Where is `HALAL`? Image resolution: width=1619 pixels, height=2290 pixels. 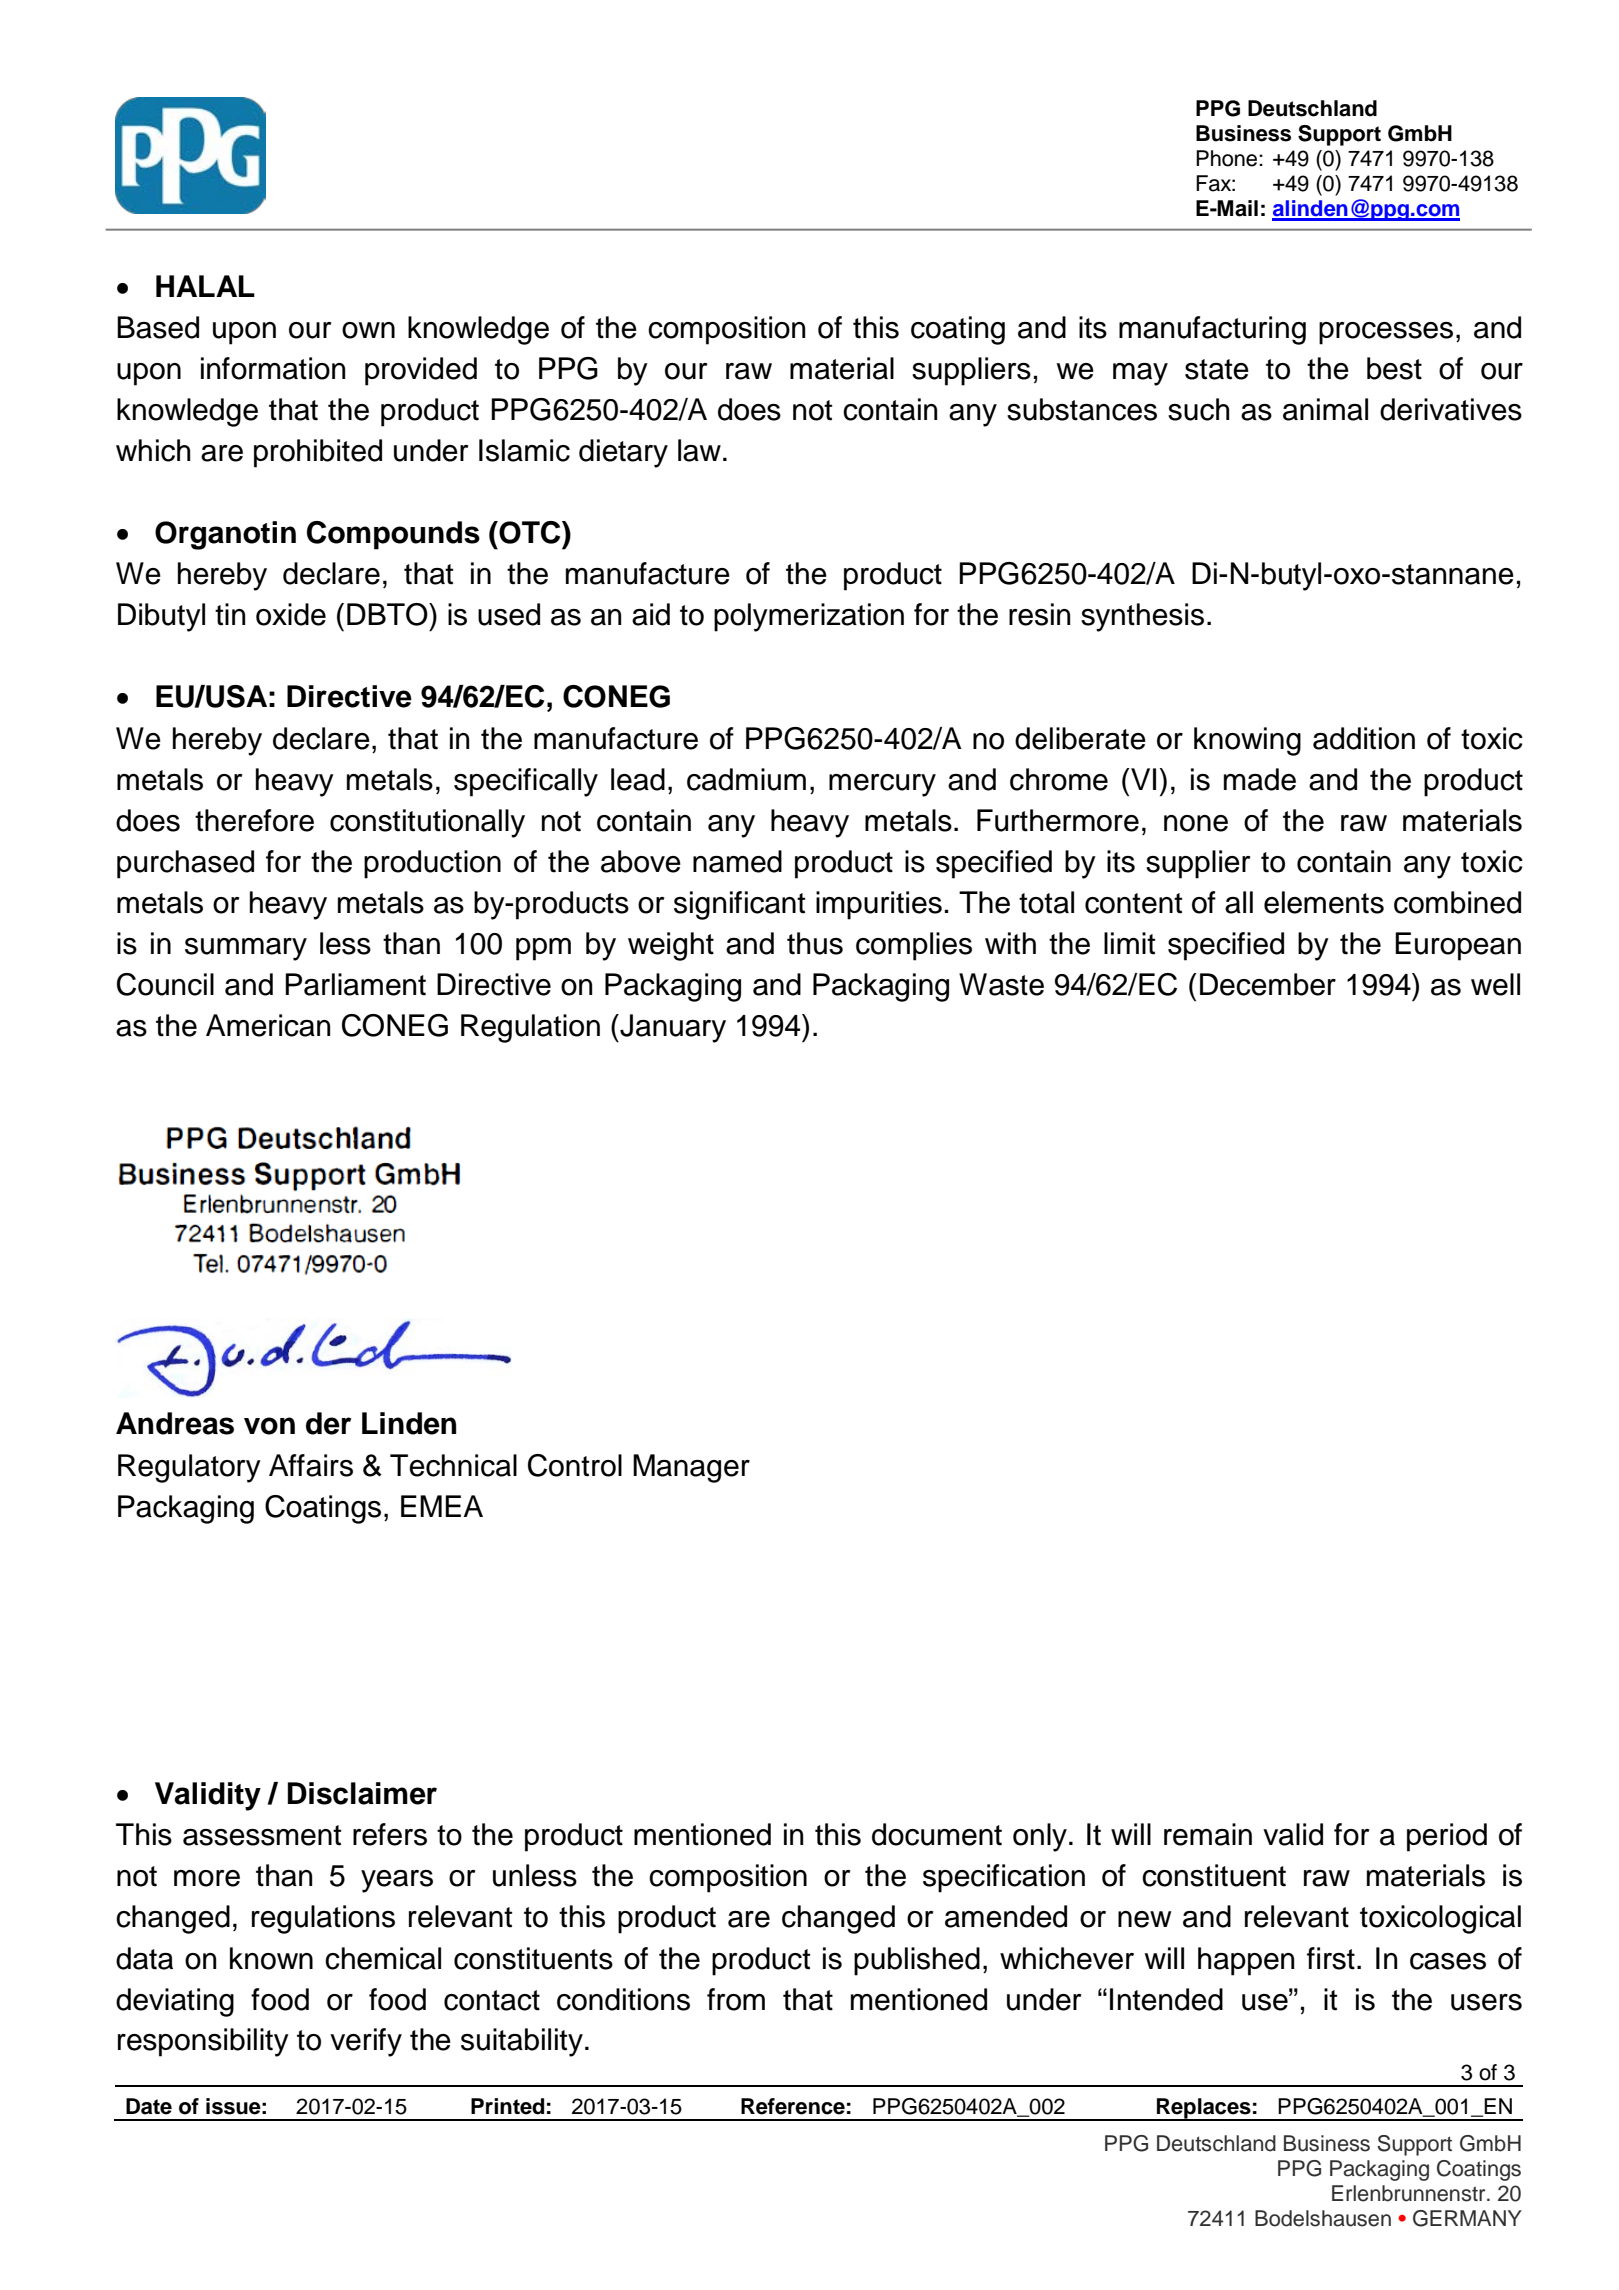
HALAL is located at coordinates (205, 286).
